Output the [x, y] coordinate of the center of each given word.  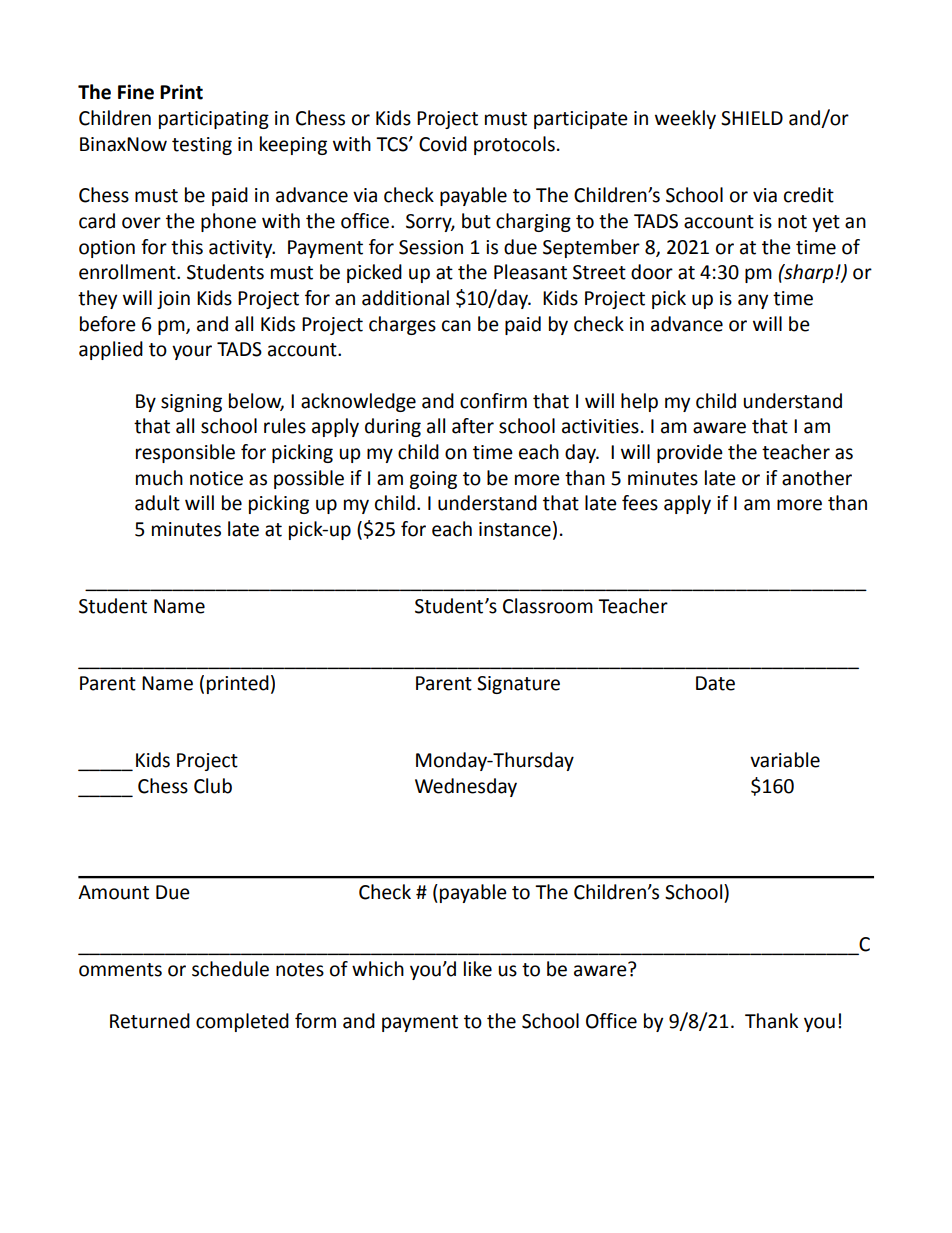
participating [214, 120]
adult [157, 503]
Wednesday [466, 787]
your [192, 352]
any [753, 301]
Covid [443, 144]
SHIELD [752, 118]
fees [640, 503]
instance [515, 529]
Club [213, 786]
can [456, 326]
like [478, 969]
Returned [150, 1021]
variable [785, 760]
